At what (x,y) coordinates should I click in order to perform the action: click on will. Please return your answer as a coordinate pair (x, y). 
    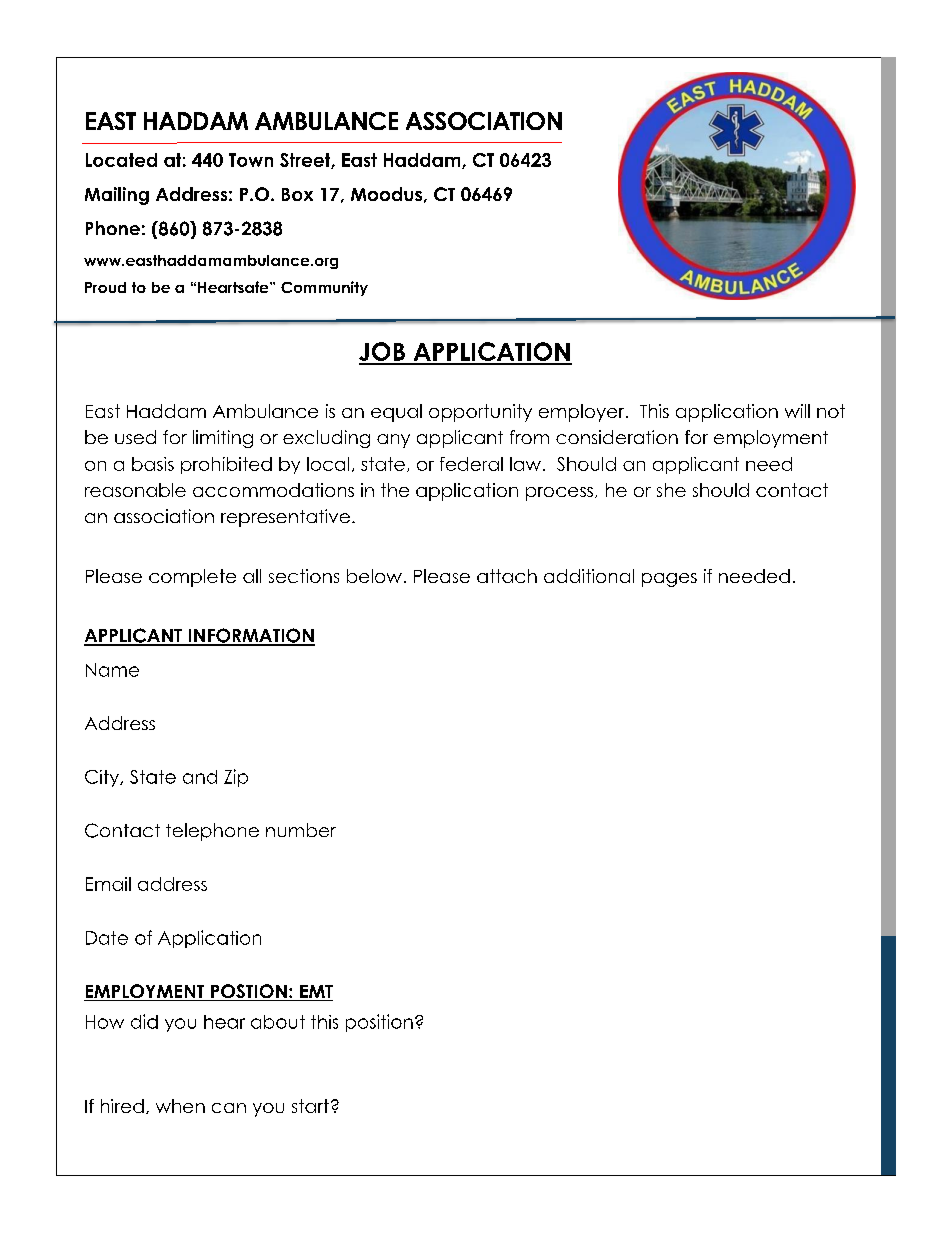
    Looking at the image, I should click on (797, 411).
